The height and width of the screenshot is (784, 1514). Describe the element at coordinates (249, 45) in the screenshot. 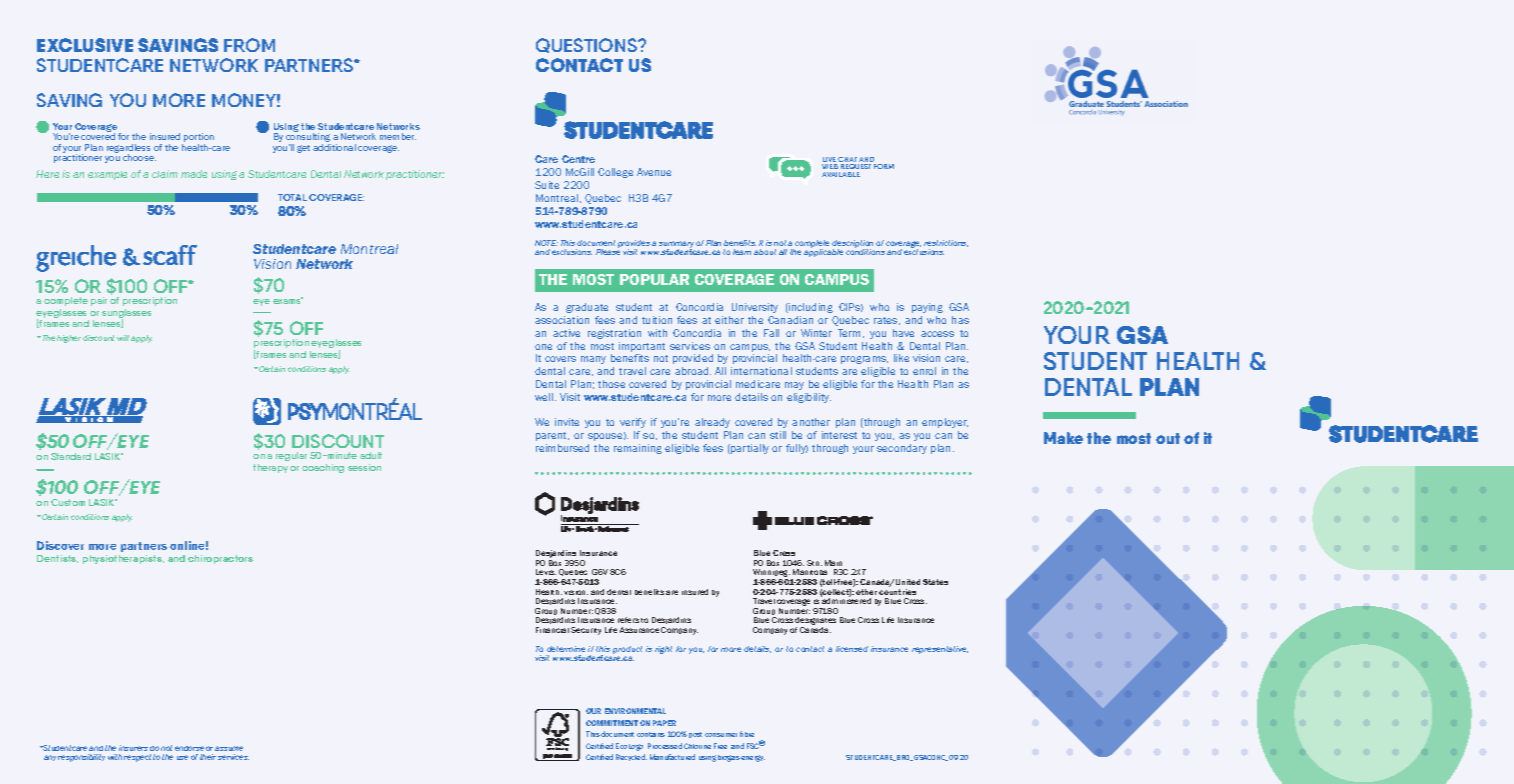

I see `FROM` at that location.
